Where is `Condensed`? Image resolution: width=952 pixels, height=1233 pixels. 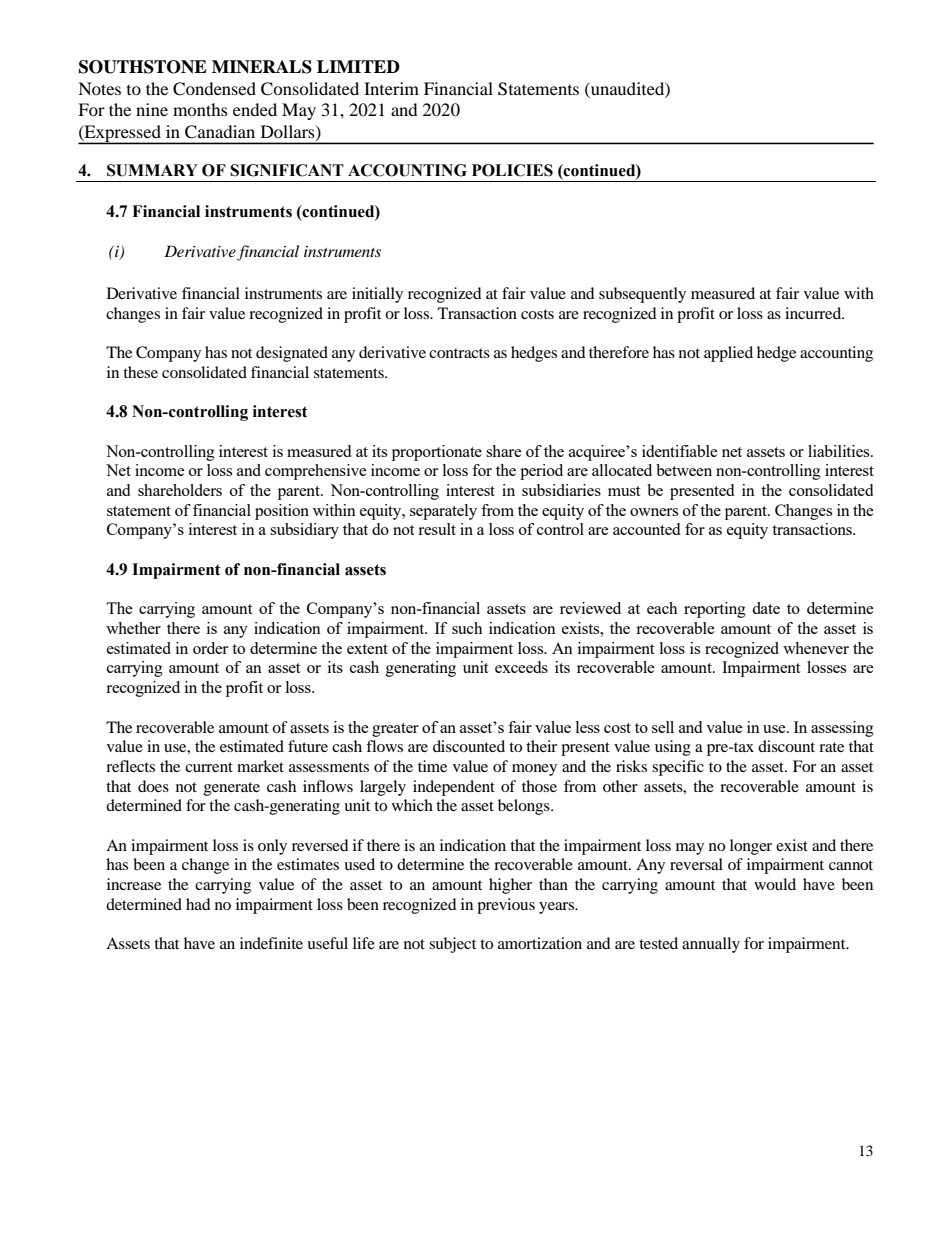
Condensed is located at coordinates (214, 89).
